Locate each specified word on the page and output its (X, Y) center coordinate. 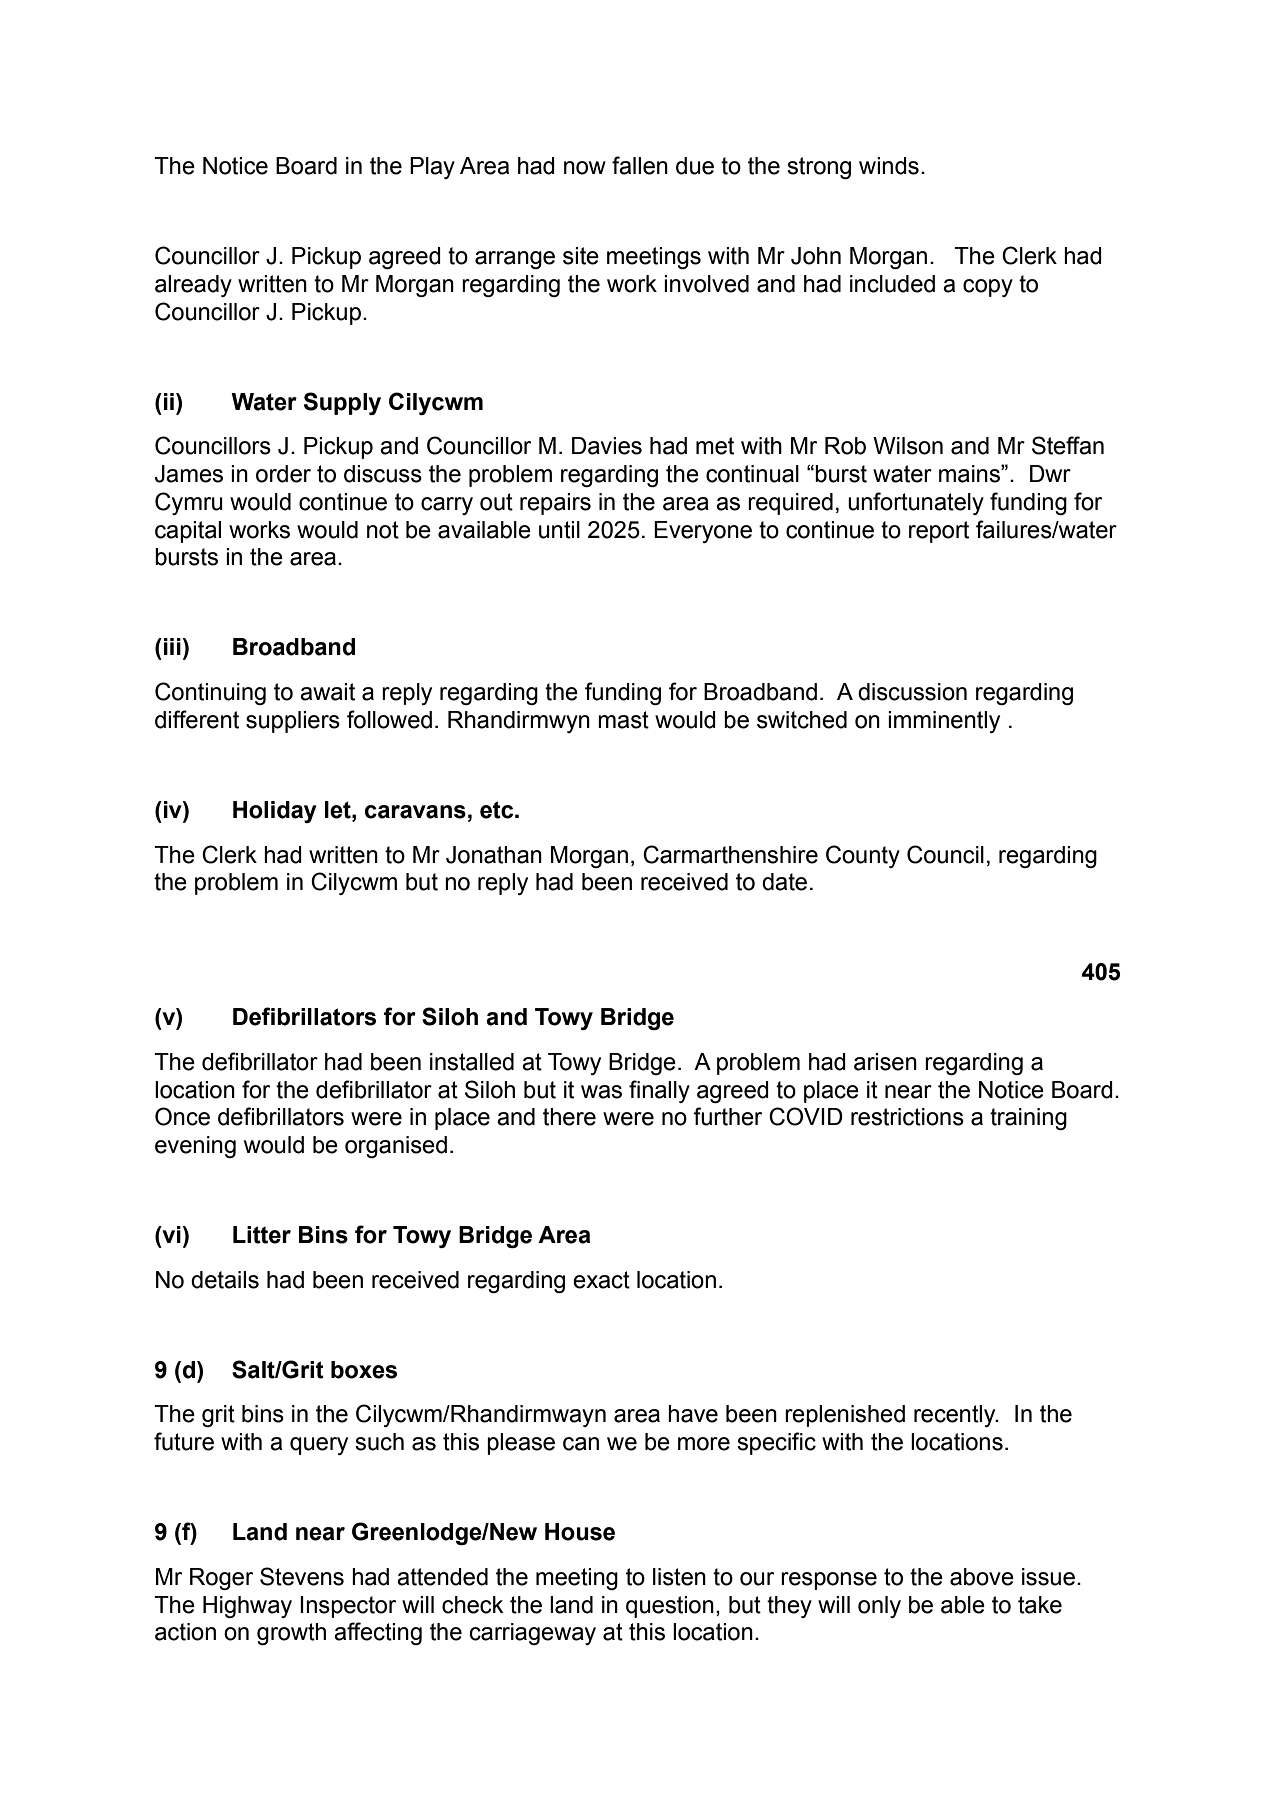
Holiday (275, 812)
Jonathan (494, 855)
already (193, 286)
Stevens (302, 1576)
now (585, 168)
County (863, 856)
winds (889, 166)
